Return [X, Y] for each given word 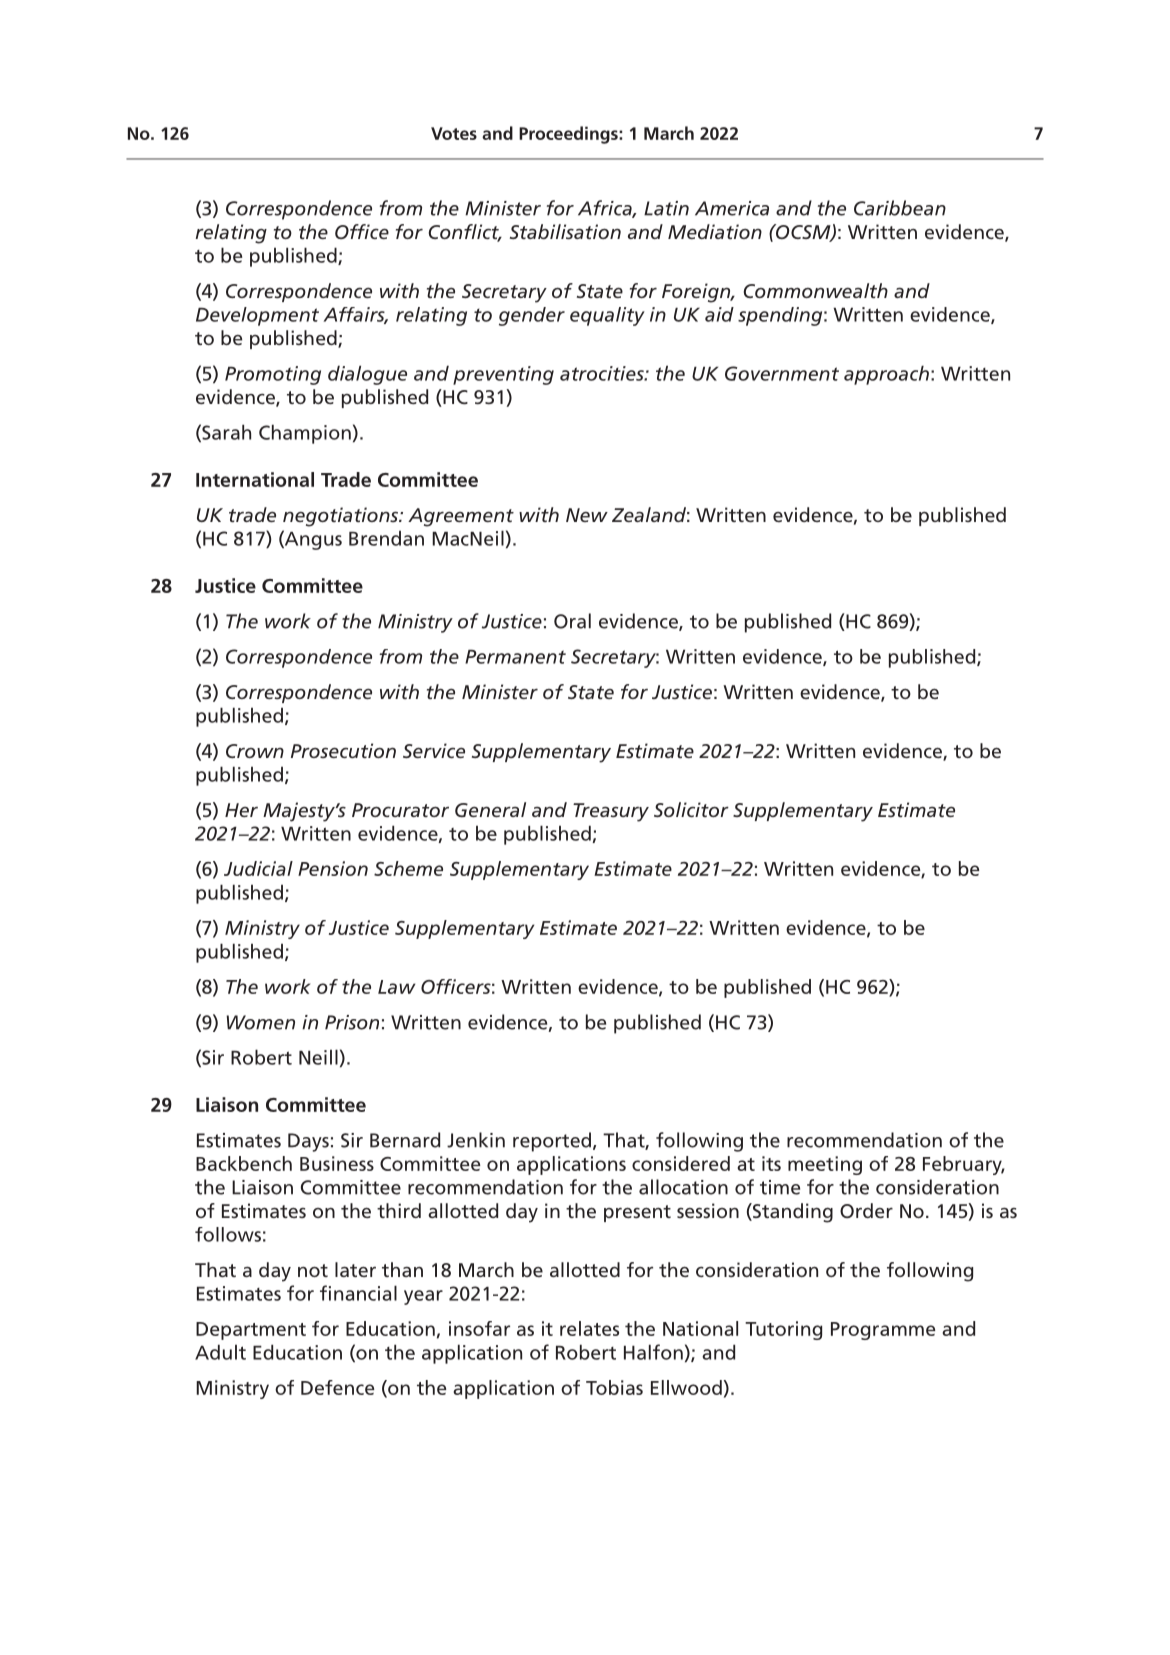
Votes [454, 133]
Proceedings [569, 135]
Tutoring [783, 1330]
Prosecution [343, 750]
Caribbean [900, 208]
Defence [337, 1387]
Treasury [611, 812]
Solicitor [691, 809]
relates [589, 1328]
